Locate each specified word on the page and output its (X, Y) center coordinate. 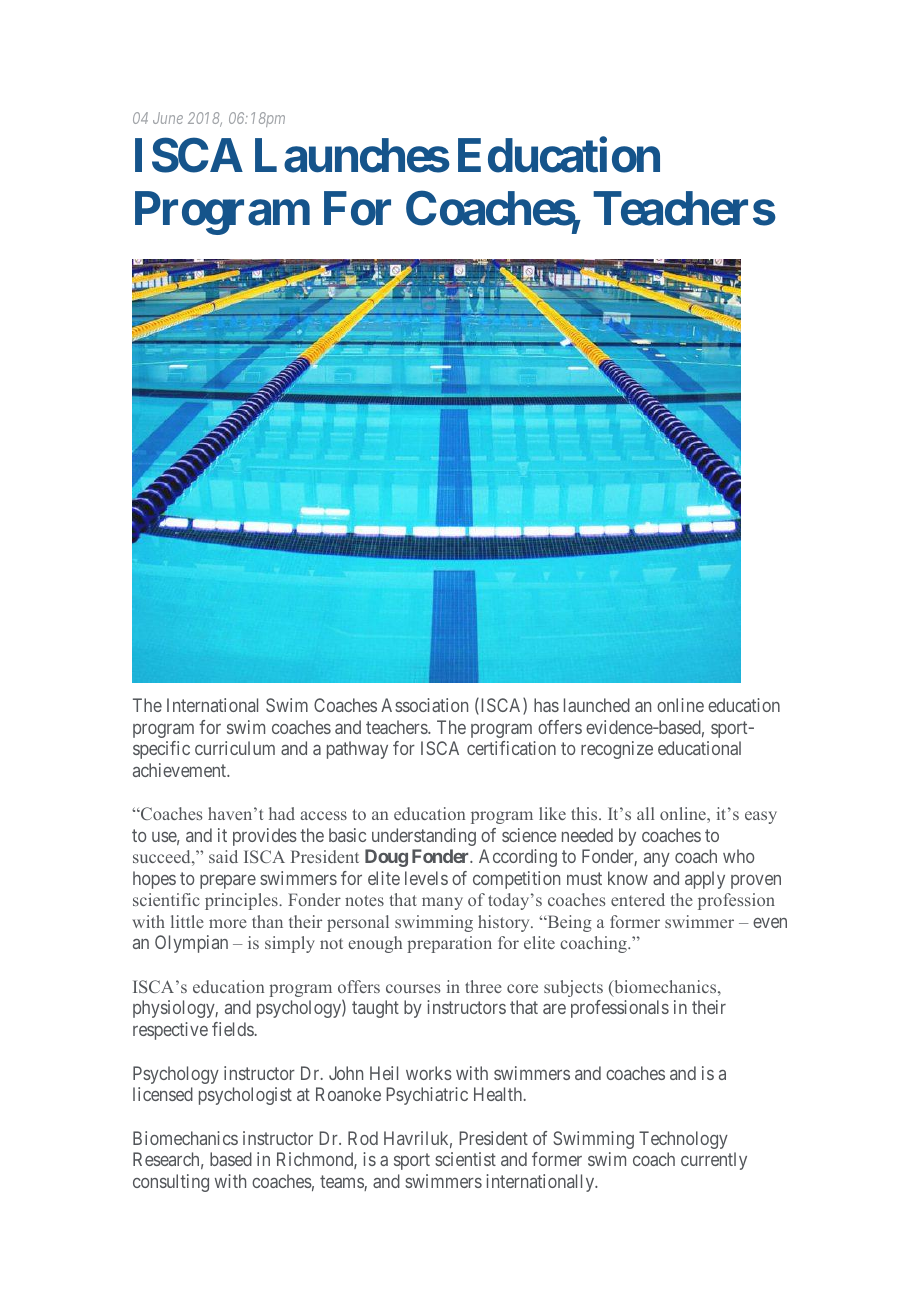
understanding (424, 837)
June (168, 118)
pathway (357, 750)
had (282, 813)
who (738, 856)
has (546, 705)
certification (511, 748)
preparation (449, 944)
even (770, 923)
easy (761, 817)
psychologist (245, 1096)
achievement (181, 770)
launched (597, 705)
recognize (617, 750)
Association (424, 705)
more (228, 923)
